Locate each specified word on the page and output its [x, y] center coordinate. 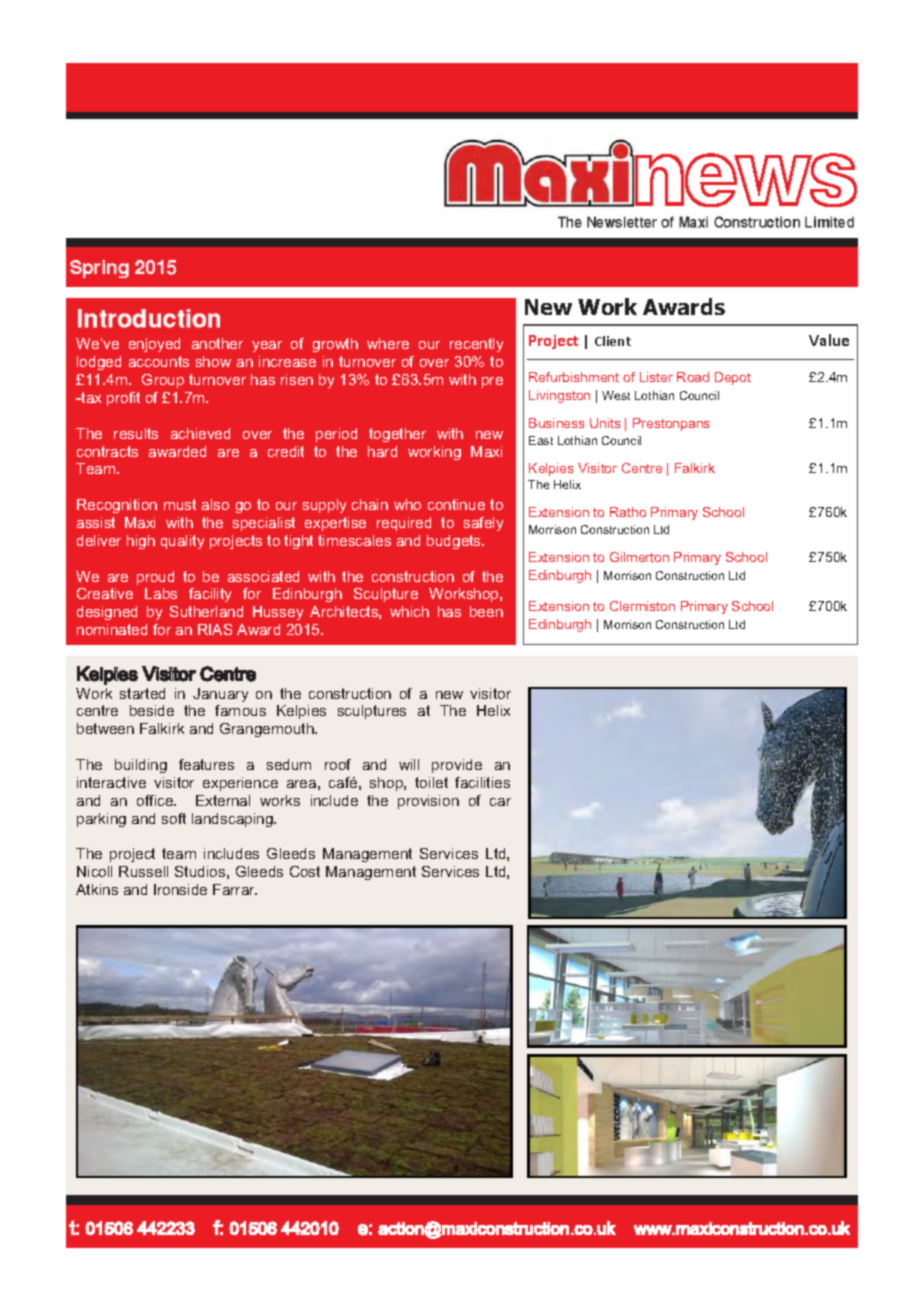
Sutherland [206, 611]
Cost [305, 871]
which [409, 611]
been [486, 611]
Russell [143, 871]
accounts [159, 361]
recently [476, 345]
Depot [733, 378]
